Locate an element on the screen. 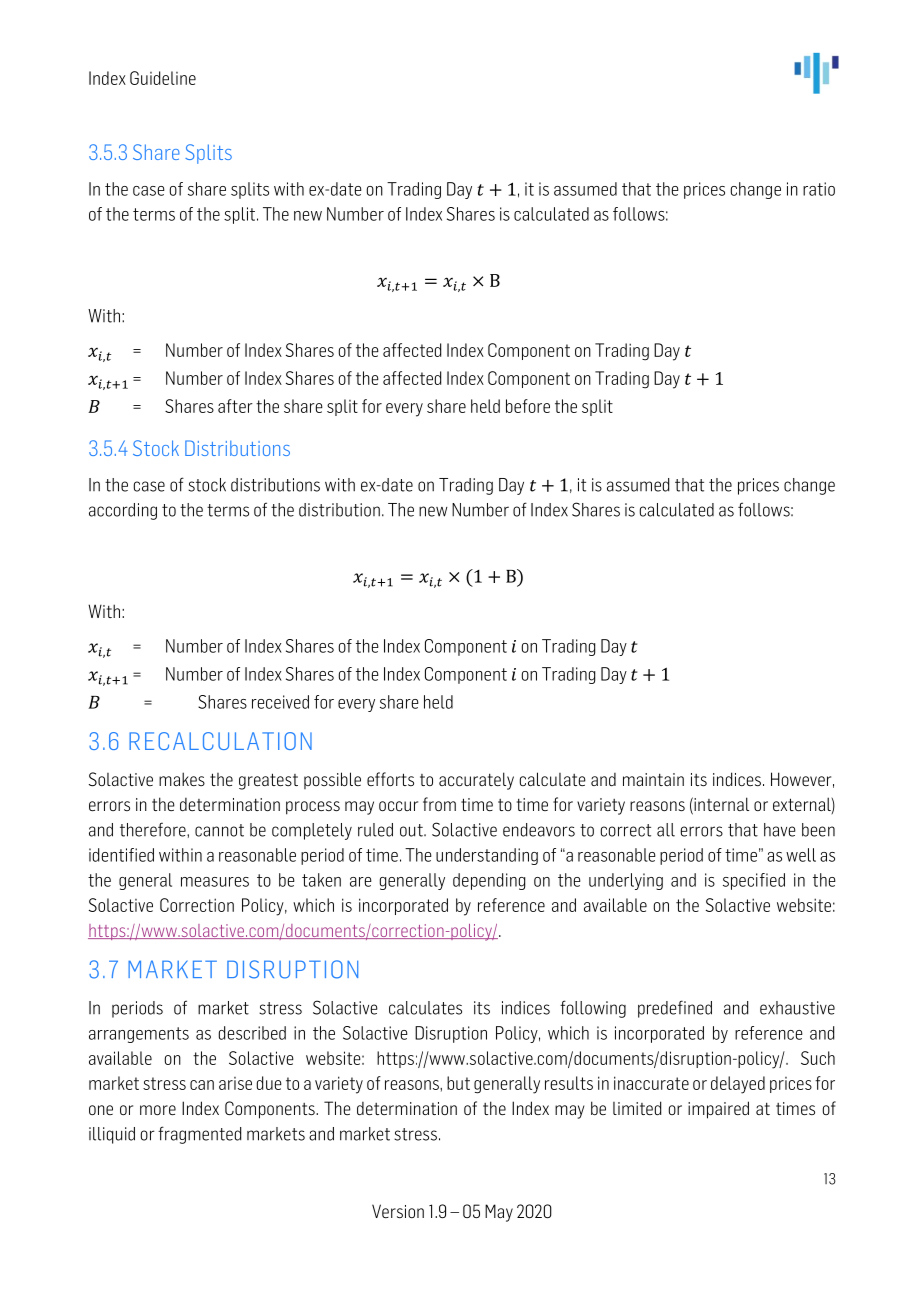 The height and width of the screenshot is (1308, 924). accurately is located at coordinates (476, 781).
